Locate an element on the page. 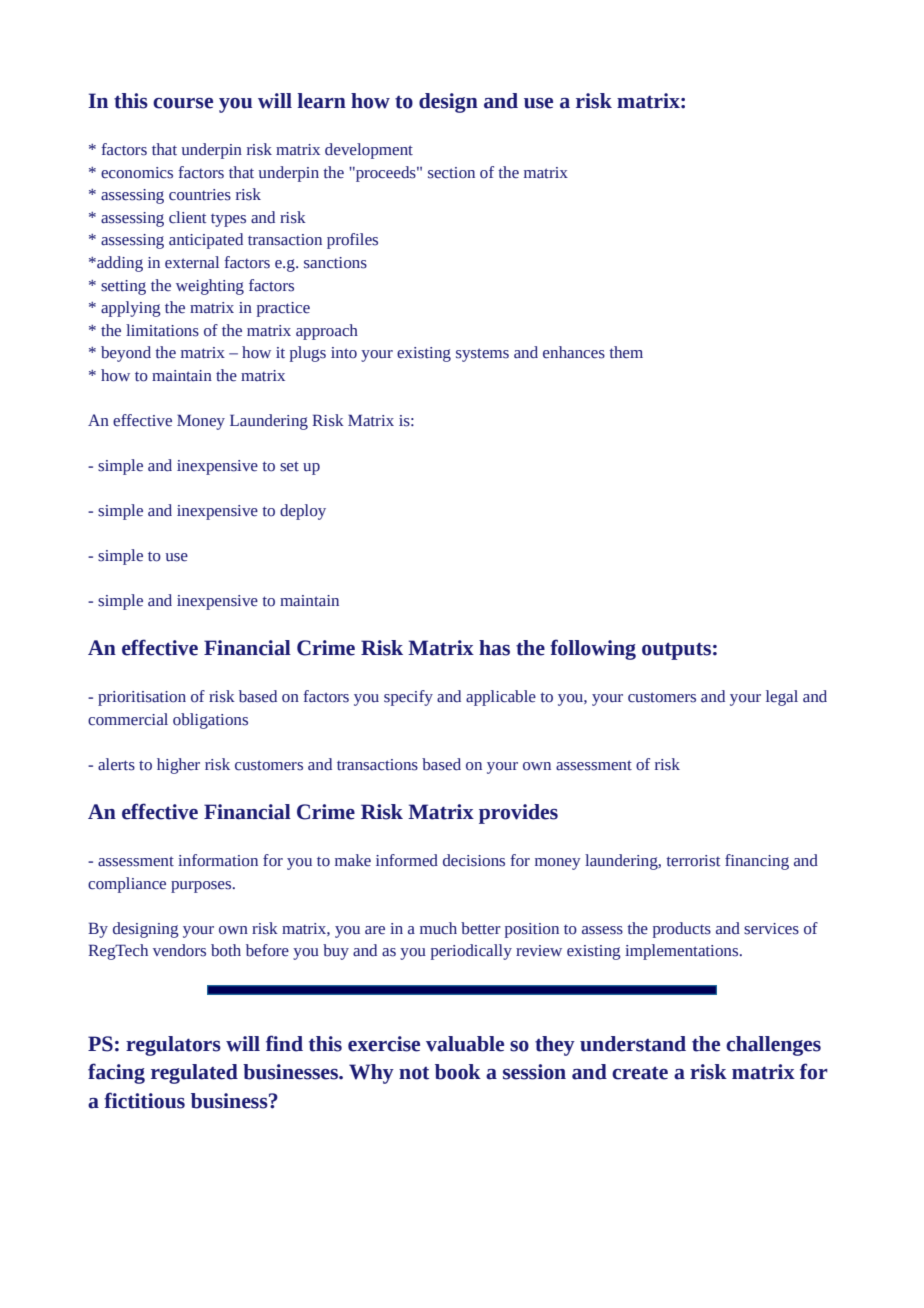  has is located at coordinates (494, 648).
